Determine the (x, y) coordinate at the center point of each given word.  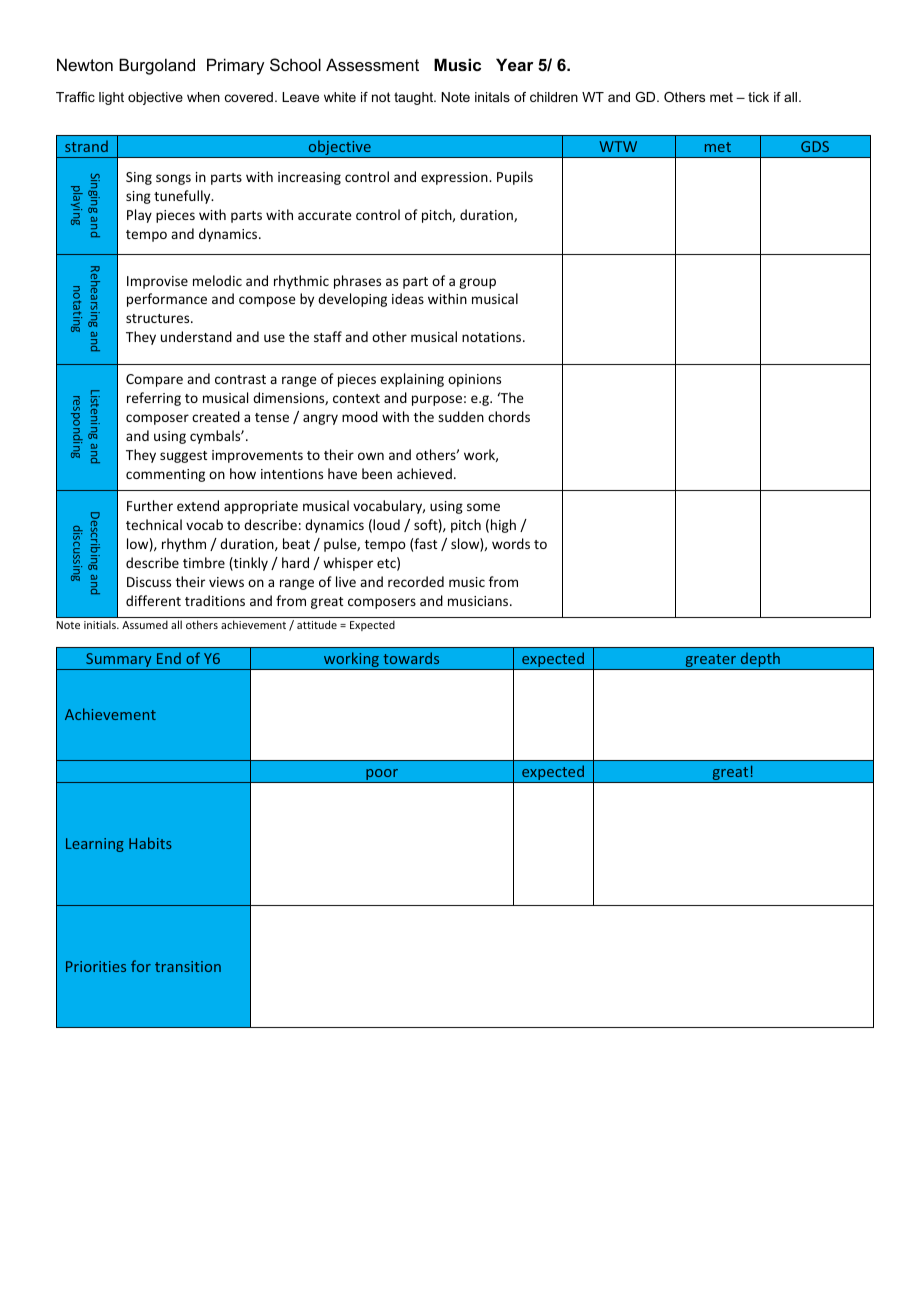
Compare (154, 380)
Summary (118, 660)
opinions (474, 380)
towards (411, 658)
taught (415, 98)
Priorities (96, 966)
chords (509, 416)
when (203, 97)
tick (758, 97)
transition (188, 966)
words (511, 543)
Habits (150, 843)
